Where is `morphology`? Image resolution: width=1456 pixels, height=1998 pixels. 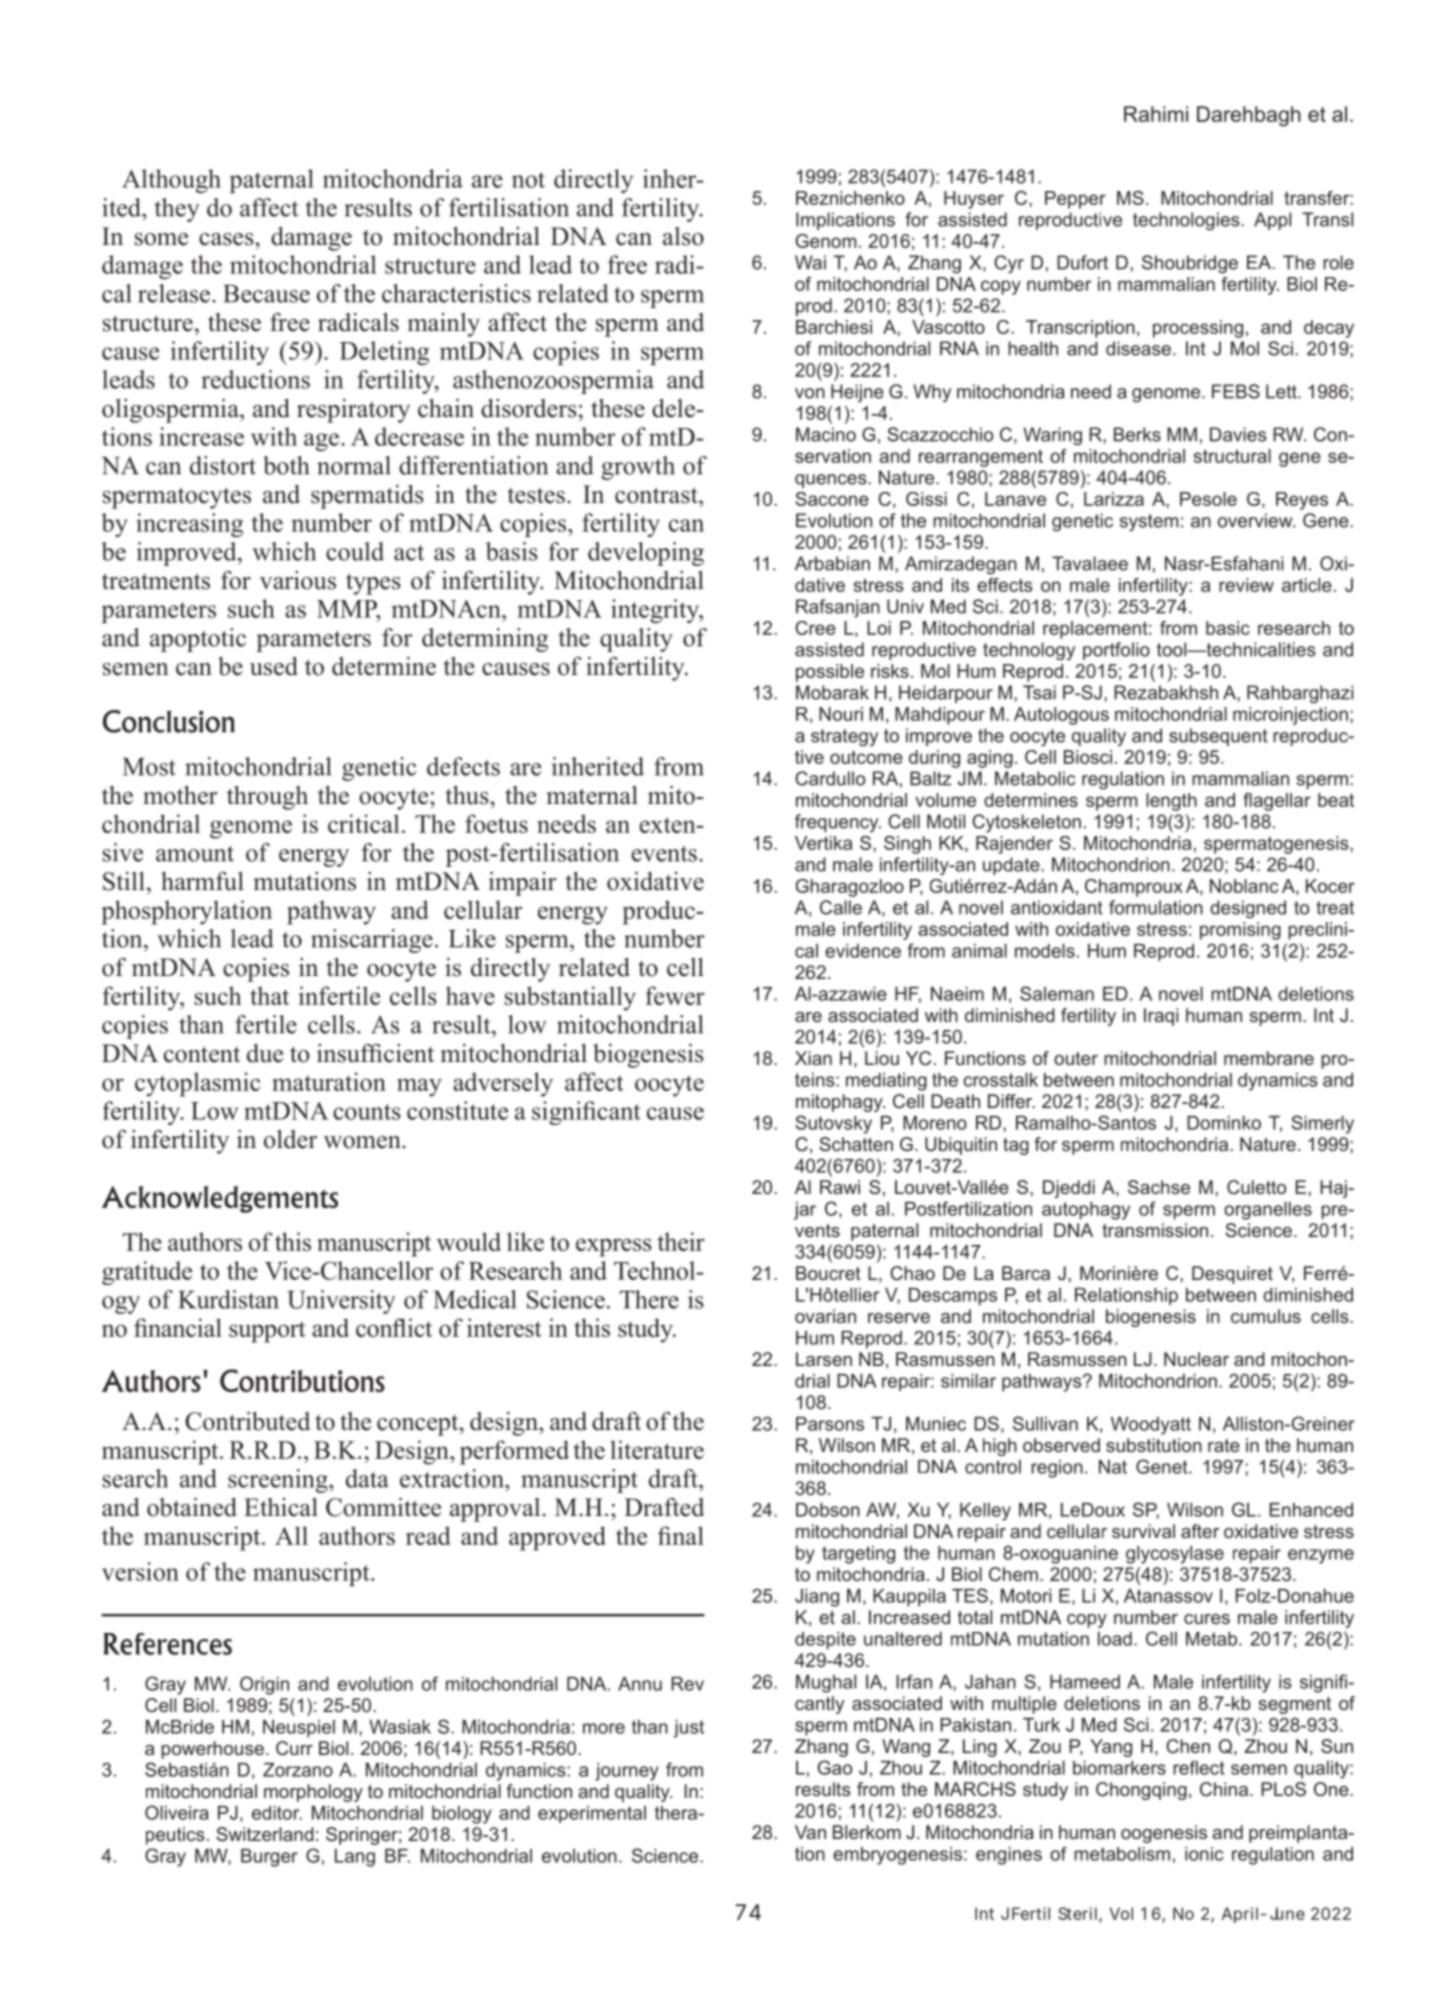 morphology is located at coordinates (313, 1793).
